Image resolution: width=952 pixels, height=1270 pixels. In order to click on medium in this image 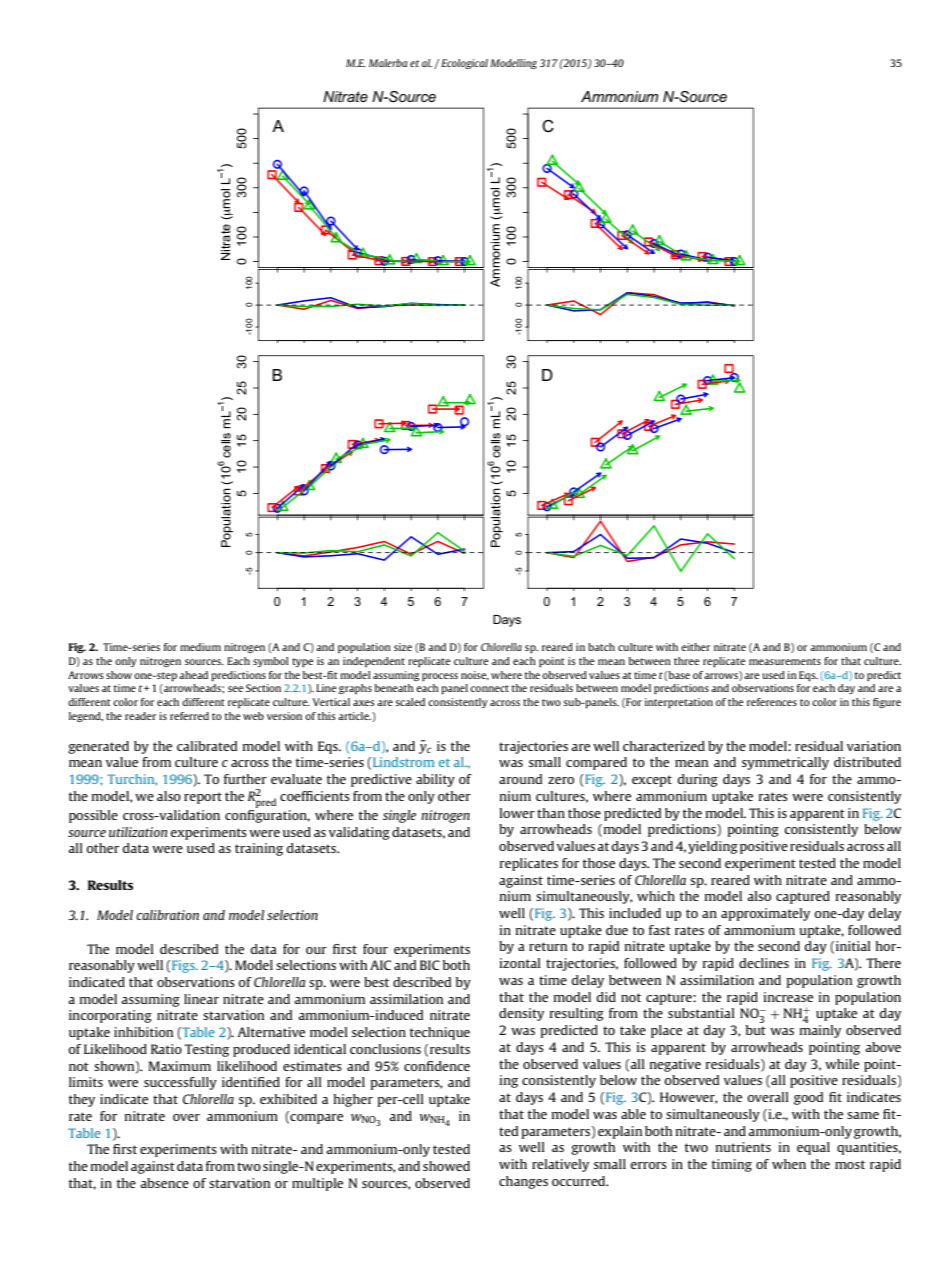, I will do `click(200, 647)`.
